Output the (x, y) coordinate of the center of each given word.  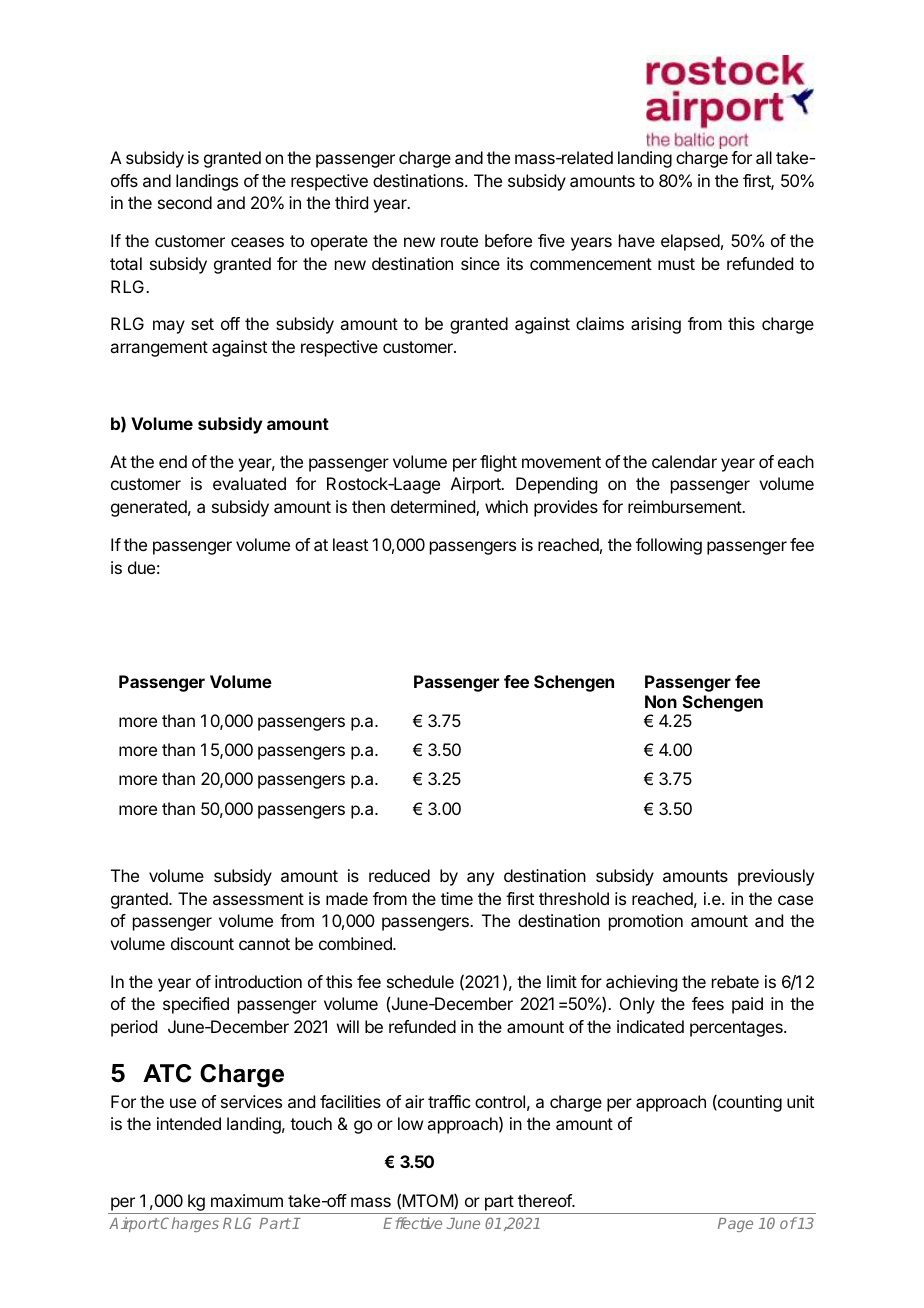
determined (434, 508)
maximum (247, 1200)
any (480, 879)
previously (776, 877)
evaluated (249, 483)
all (764, 157)
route (459, 241)
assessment (258, 899)
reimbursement (685, 506)
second (185, 202)
